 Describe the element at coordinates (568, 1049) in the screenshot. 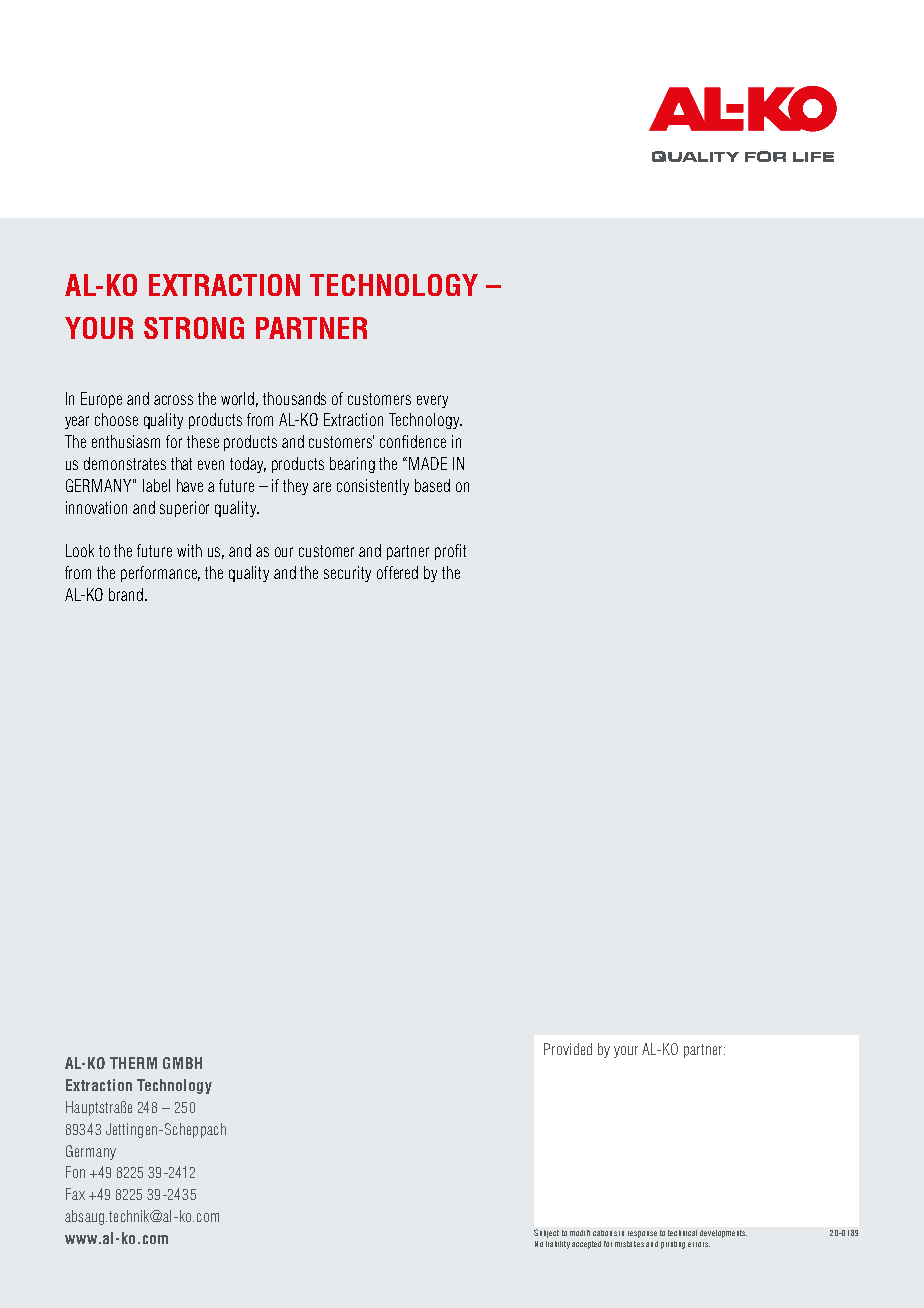

I see `Provided` at that location.
